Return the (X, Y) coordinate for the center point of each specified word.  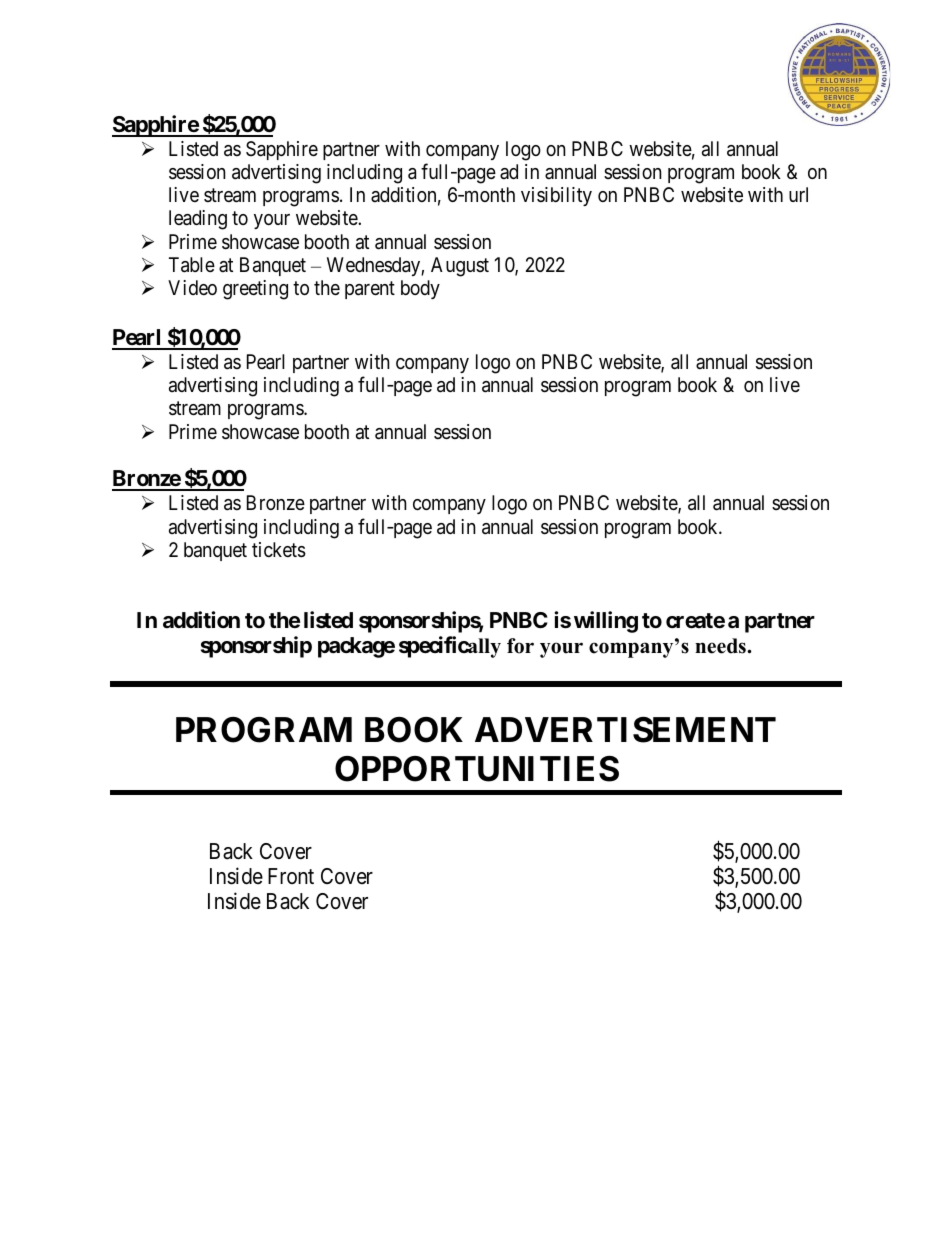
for (520, 646)
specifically (450, 647)
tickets (279, 550)
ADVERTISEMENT (625, 730)
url (798, 194)
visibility (556, 196)
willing (606, 622)
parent (370, 290)
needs (721, 646)
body (420, 289)
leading (198, 220)
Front (291, 876)
